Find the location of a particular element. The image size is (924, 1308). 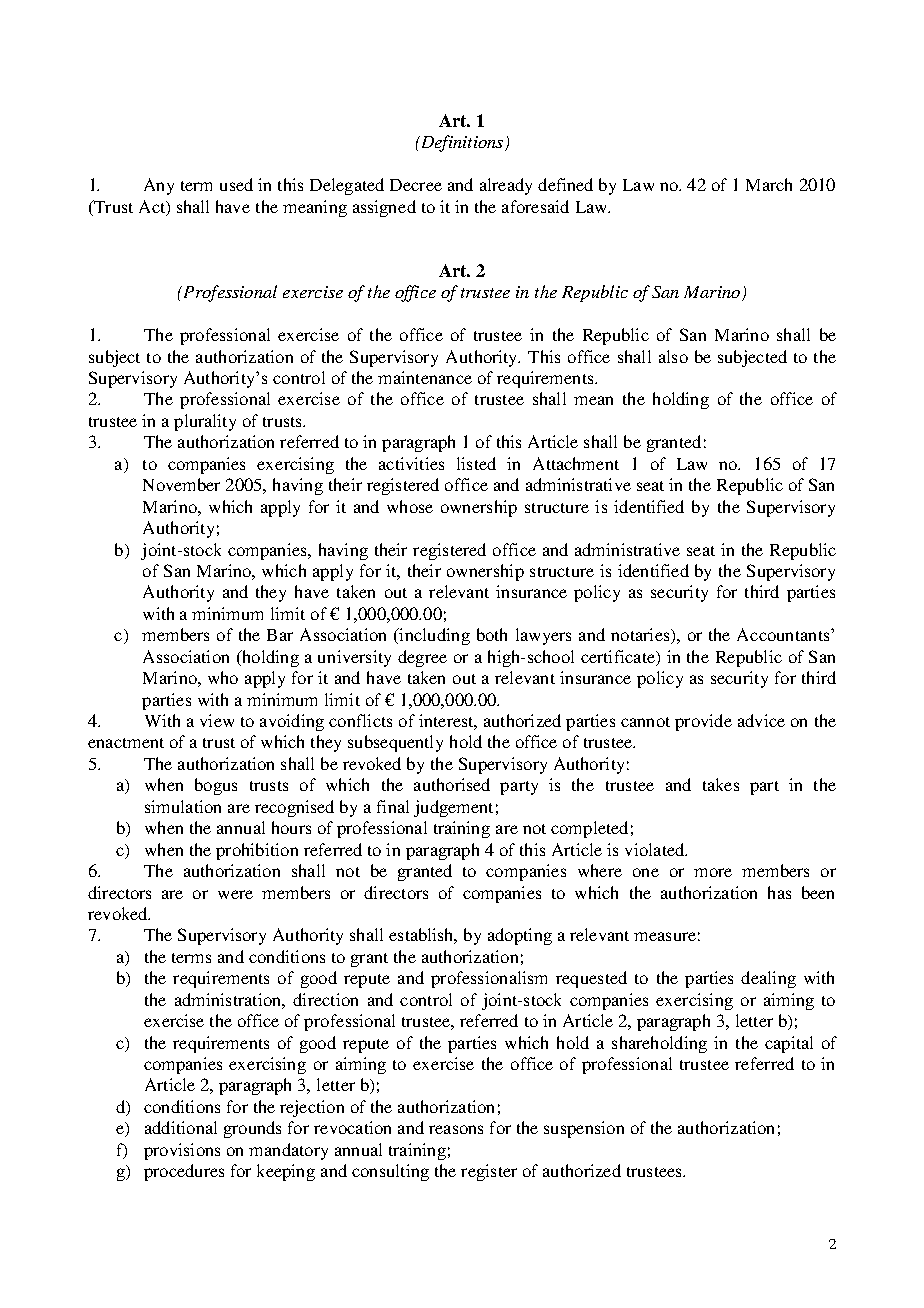

Attachment is located at coordinates (576, 463).
